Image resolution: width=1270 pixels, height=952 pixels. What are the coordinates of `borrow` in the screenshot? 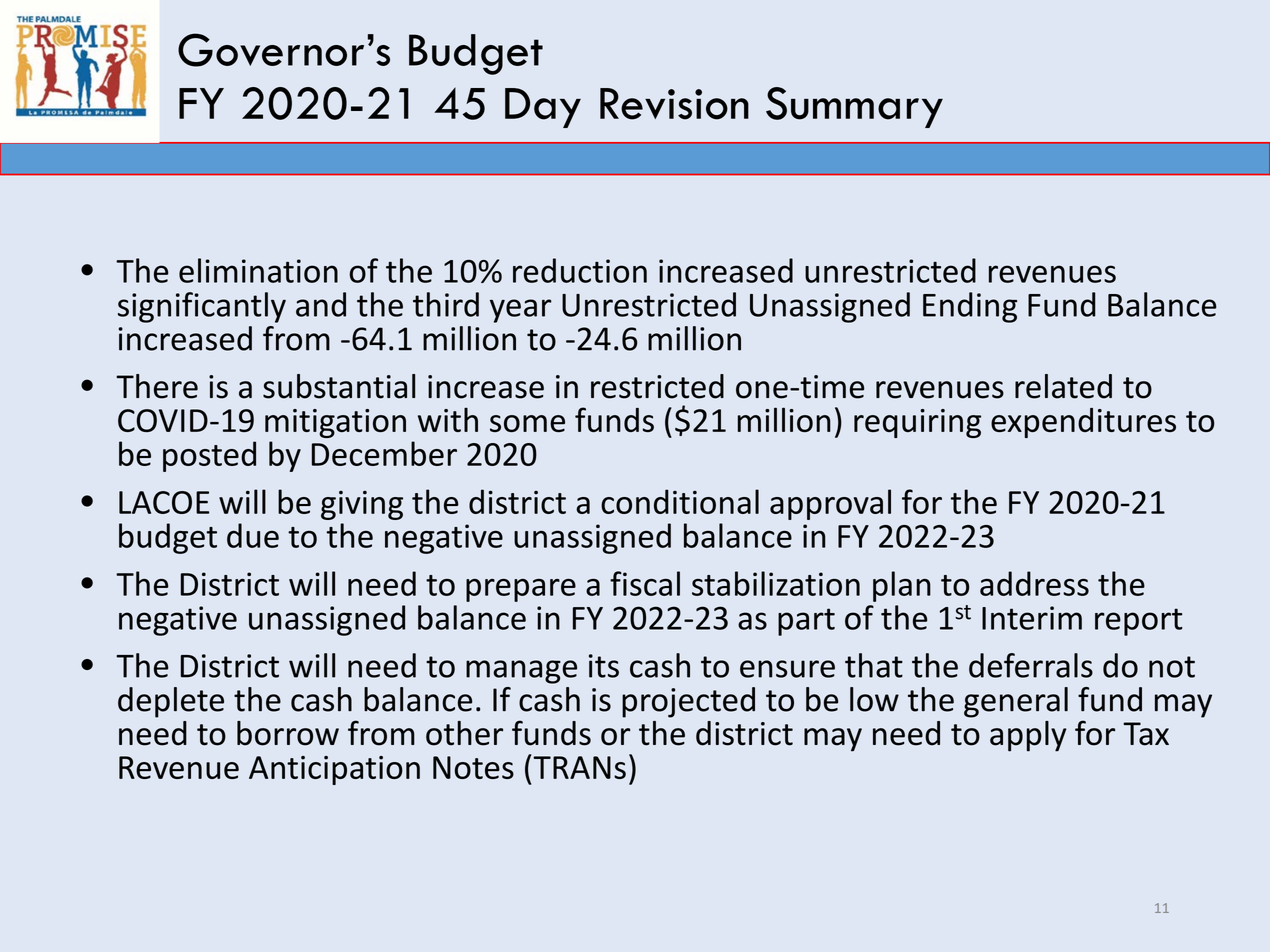 It's located at (288, 733).
